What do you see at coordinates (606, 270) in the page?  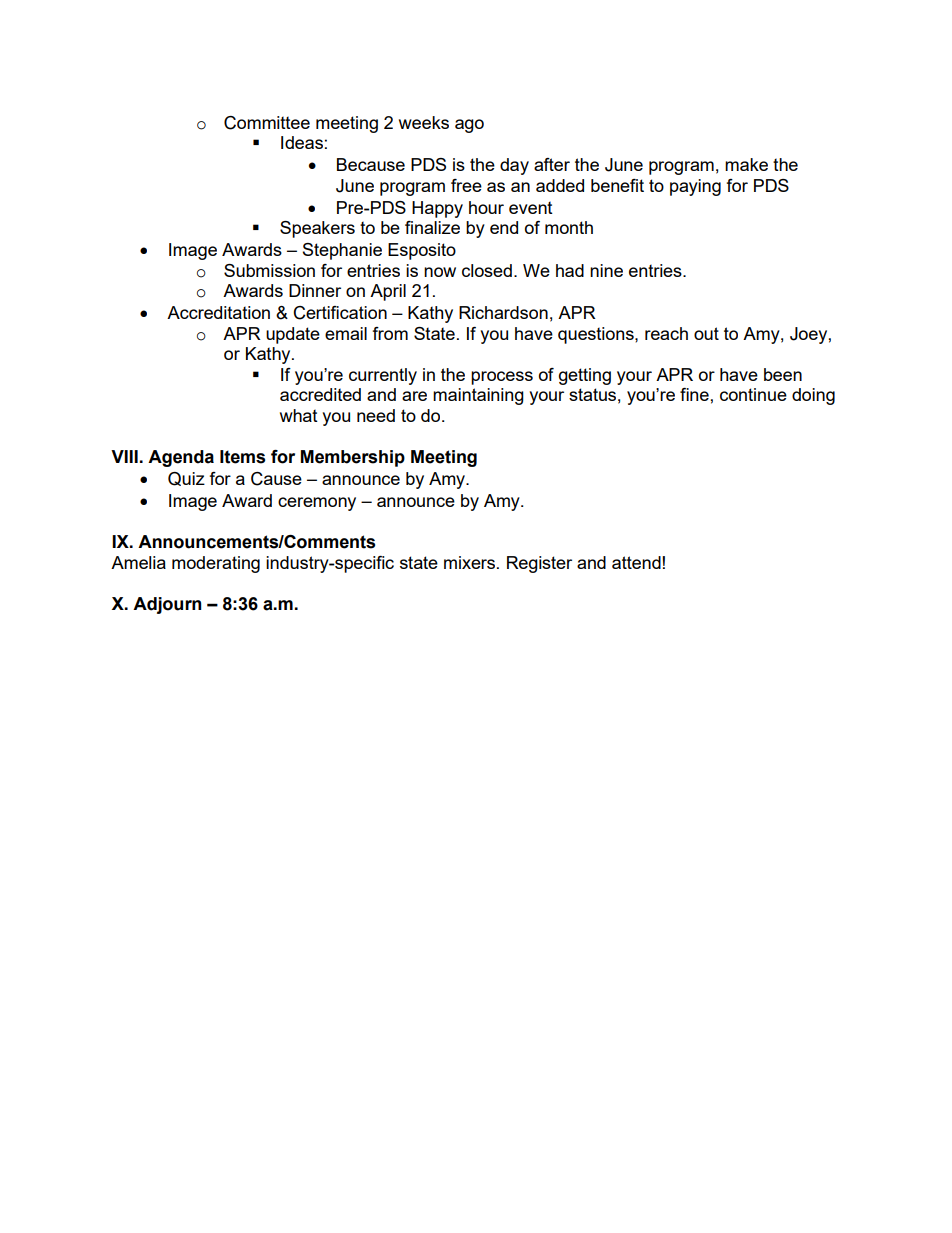 I see `nine` at bounding box center [606, 270].
